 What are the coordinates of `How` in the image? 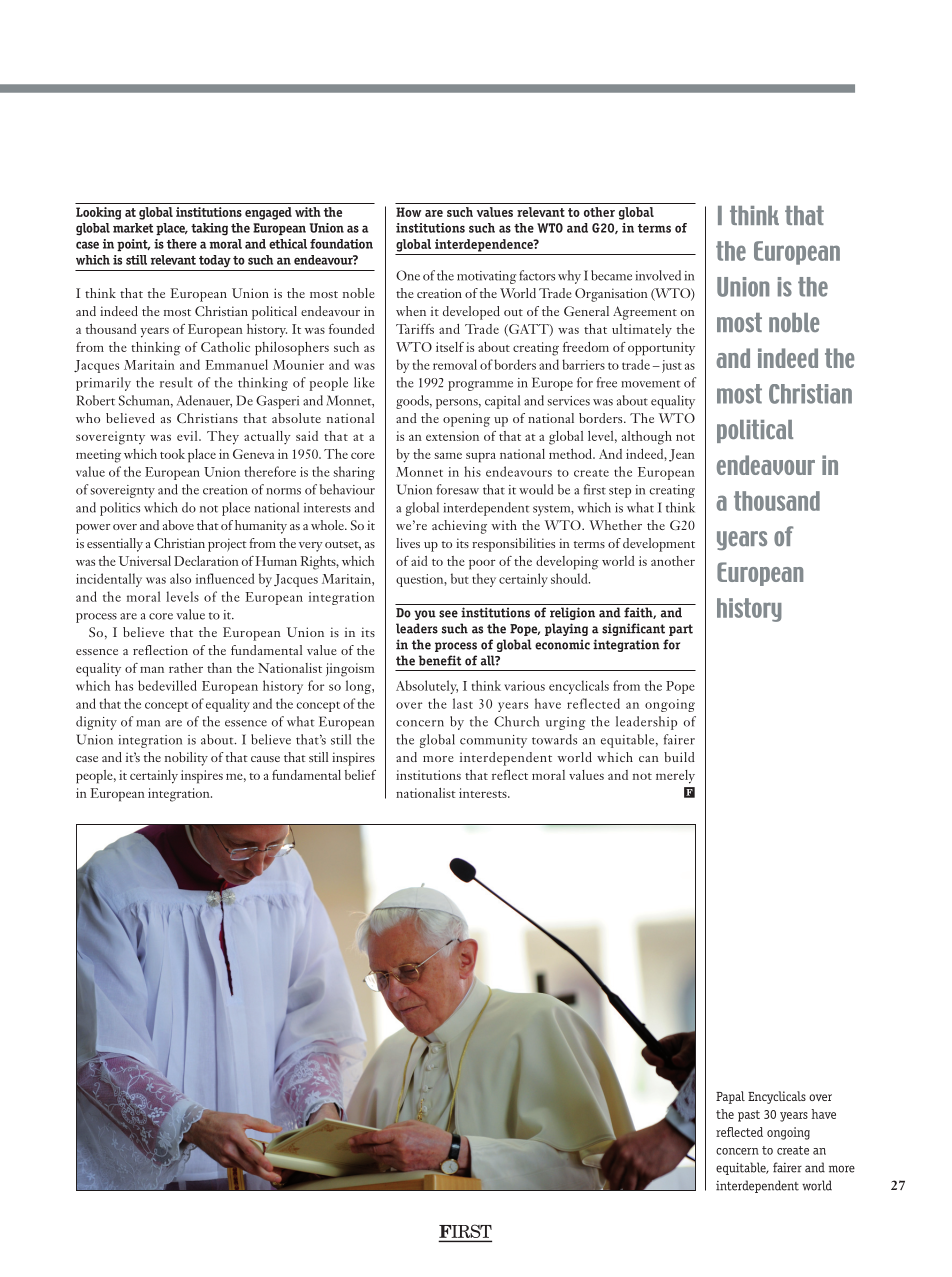 It's located at (408, 212).
